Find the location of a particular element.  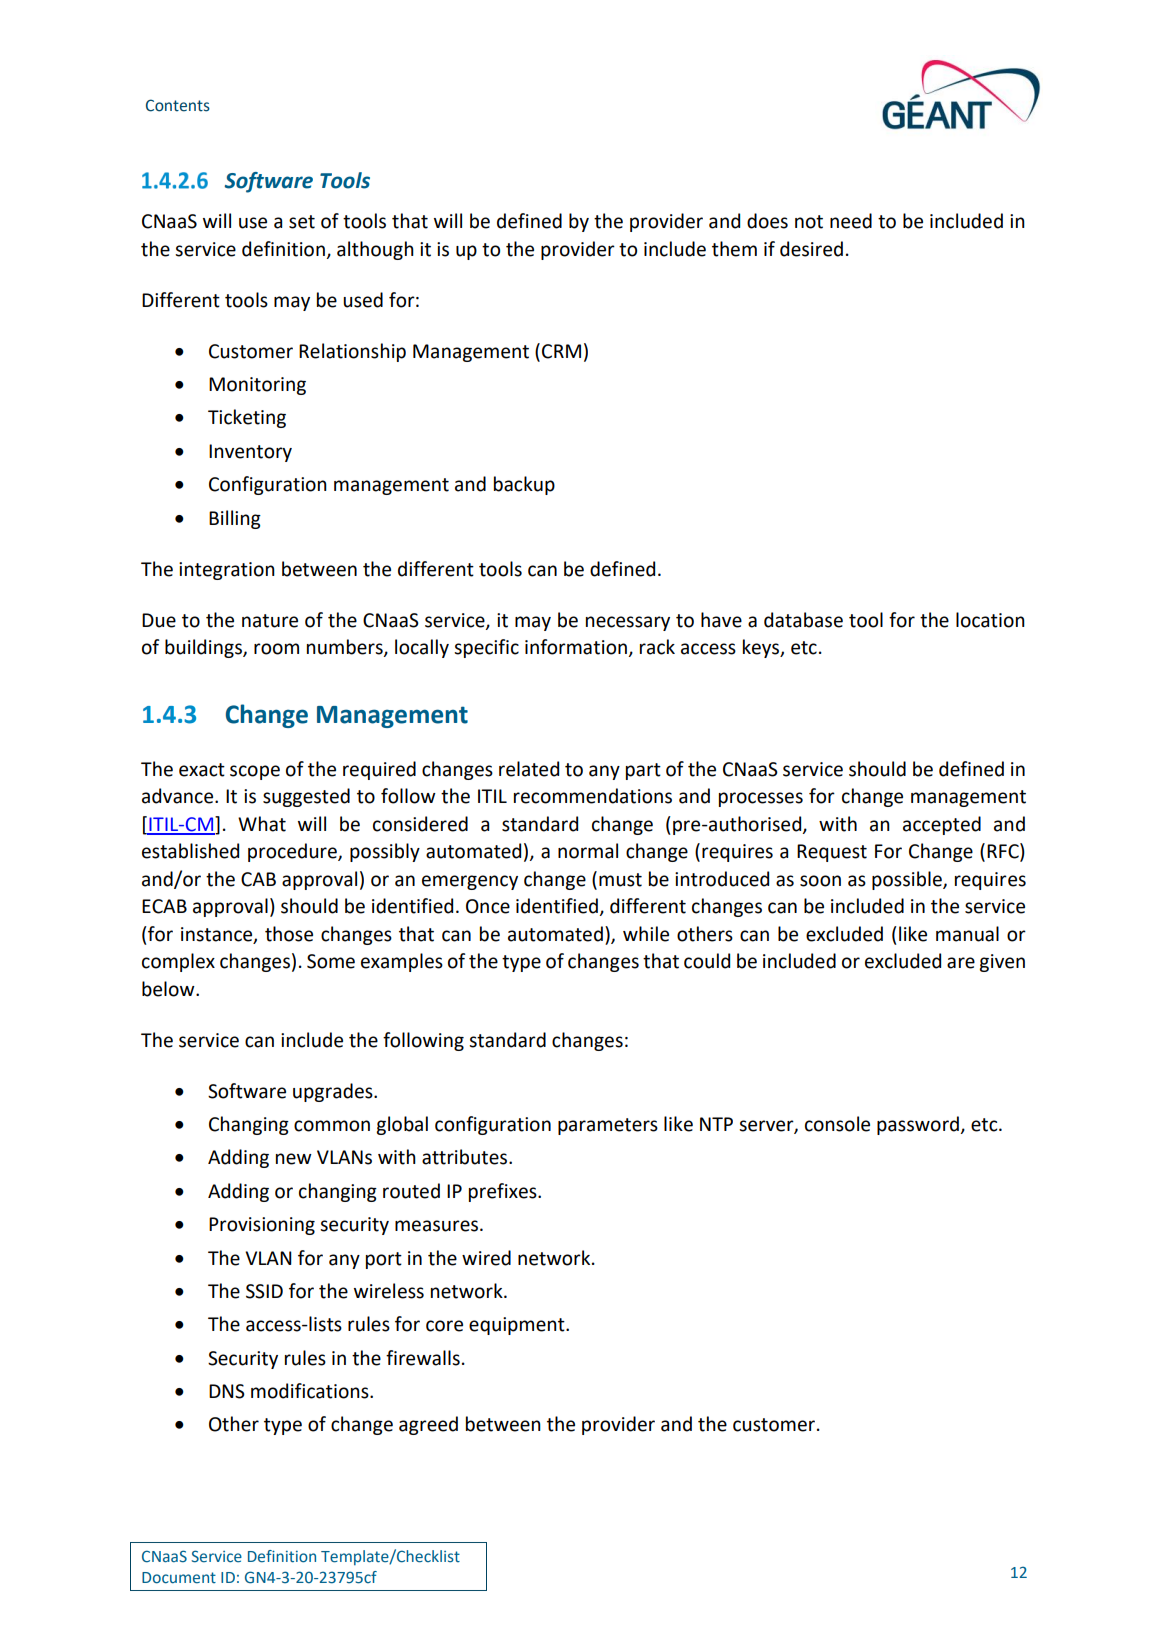

Document is located at coordinates (179, 1578).
